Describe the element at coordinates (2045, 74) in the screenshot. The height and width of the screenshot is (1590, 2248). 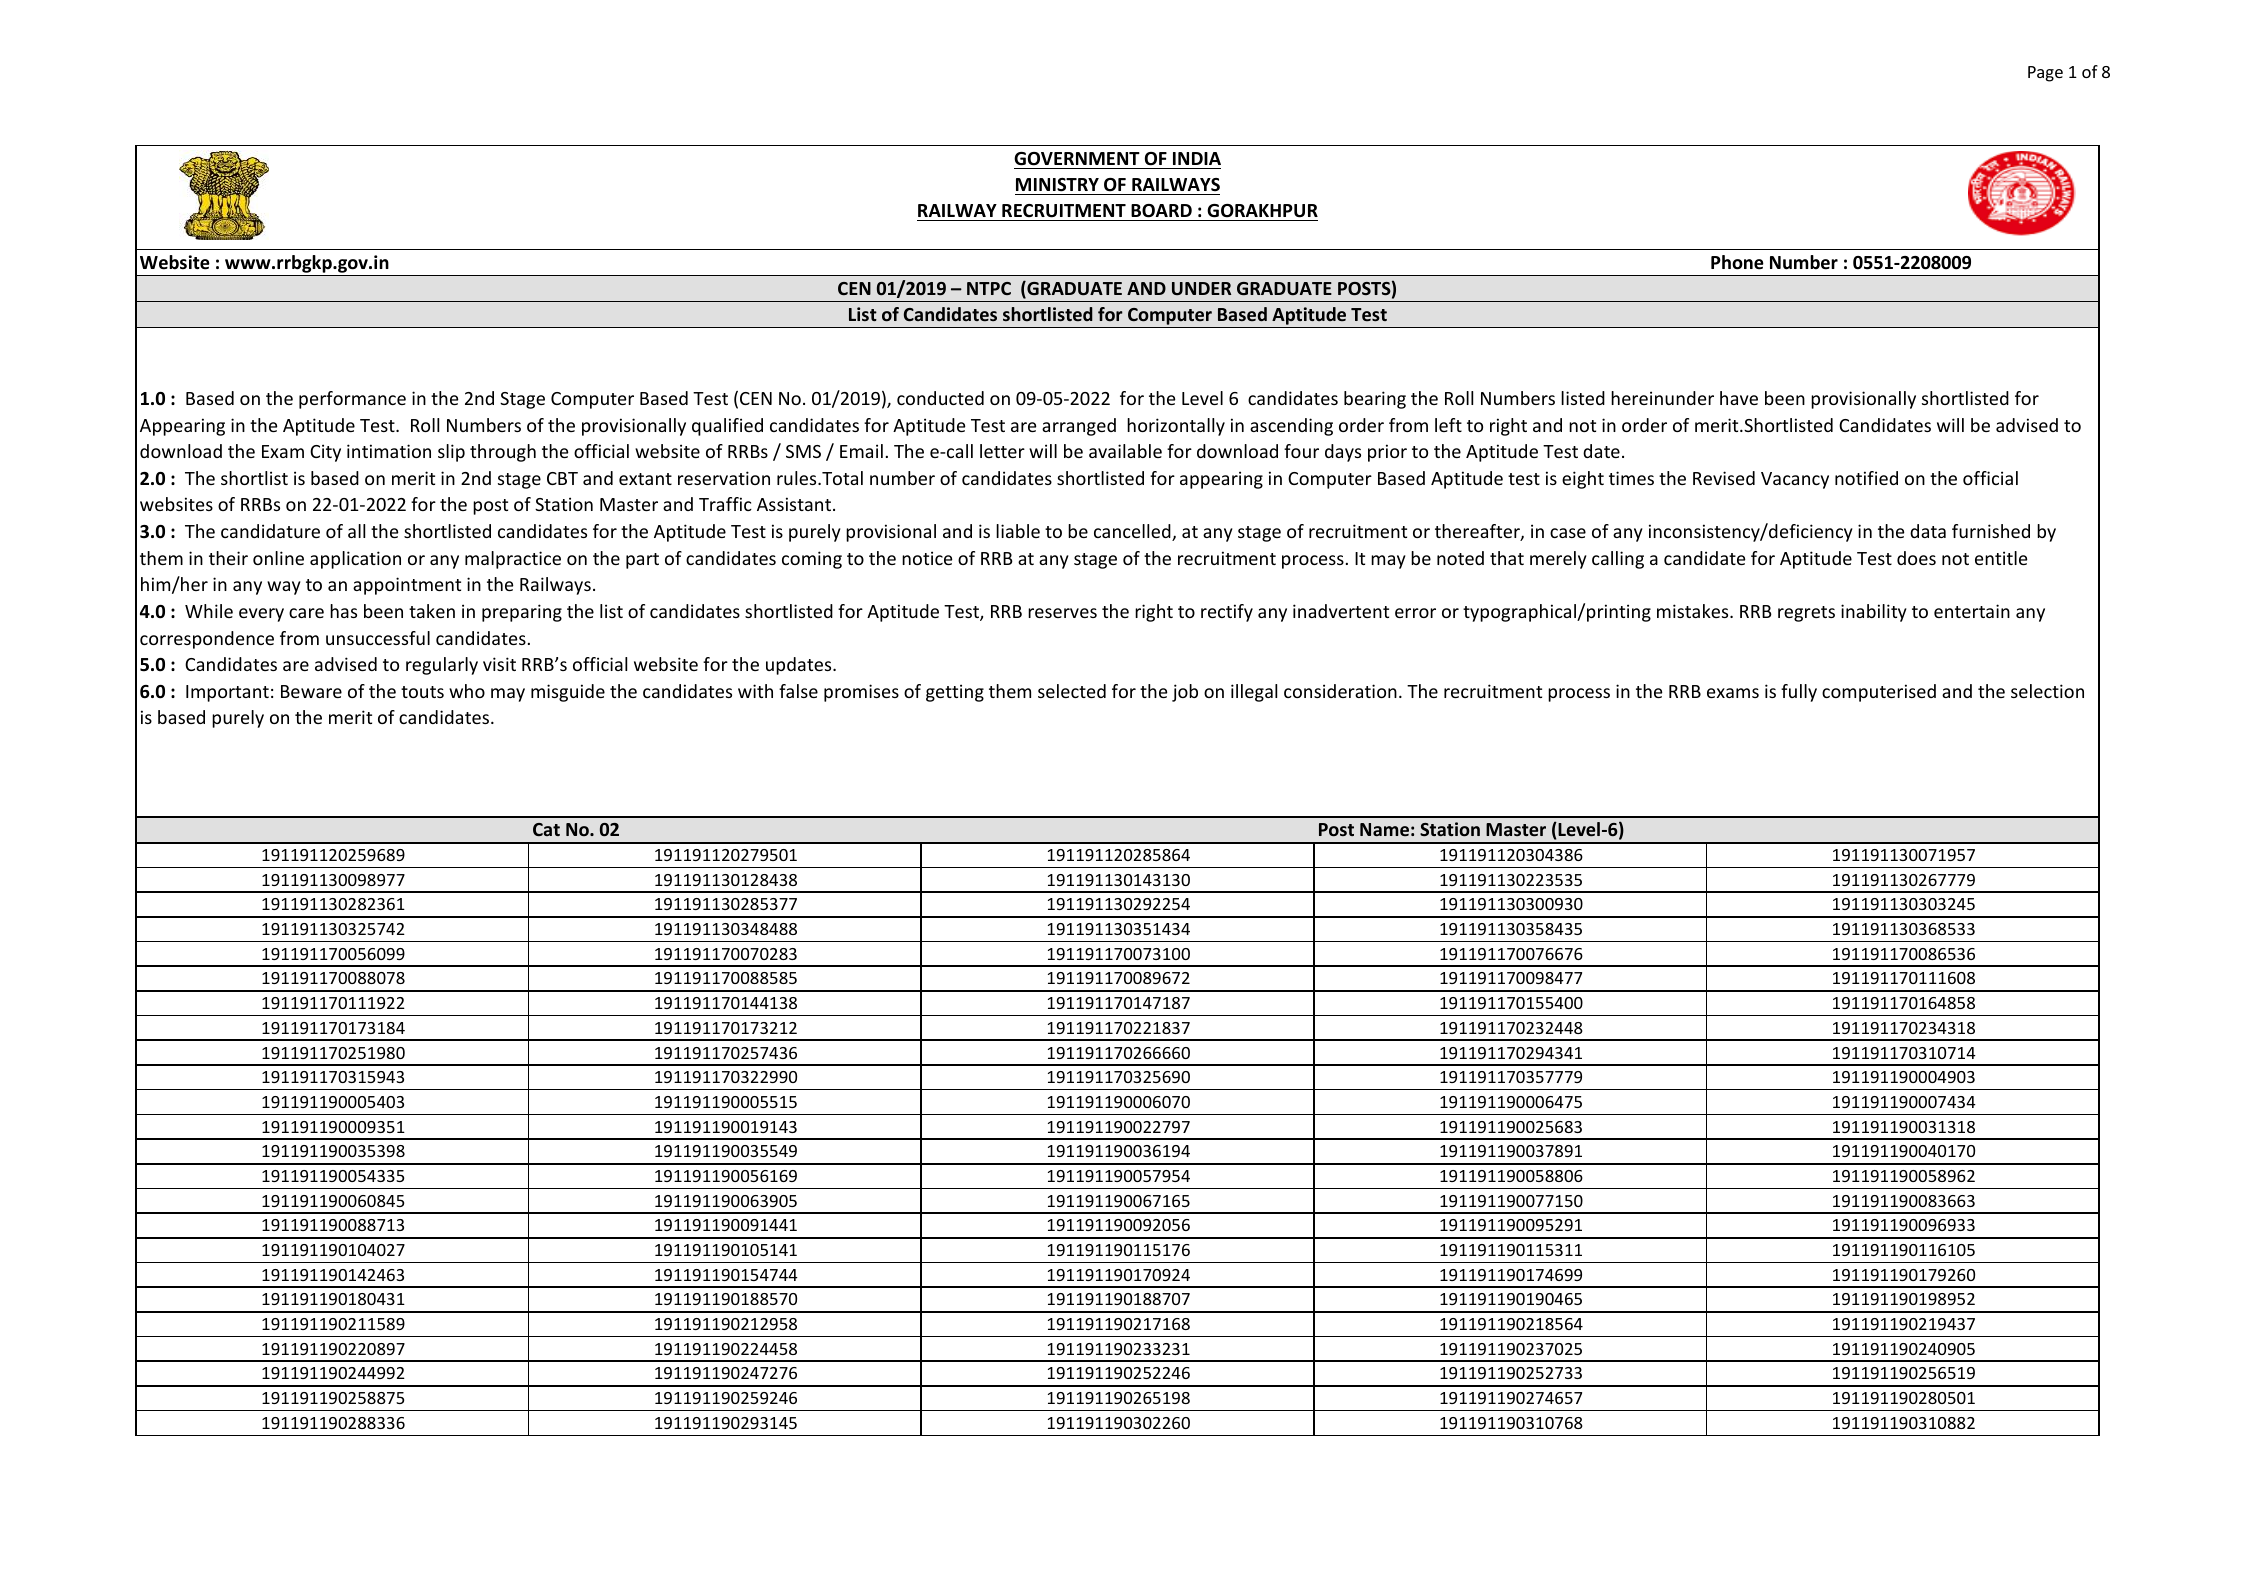
I see `Page` at that location.
